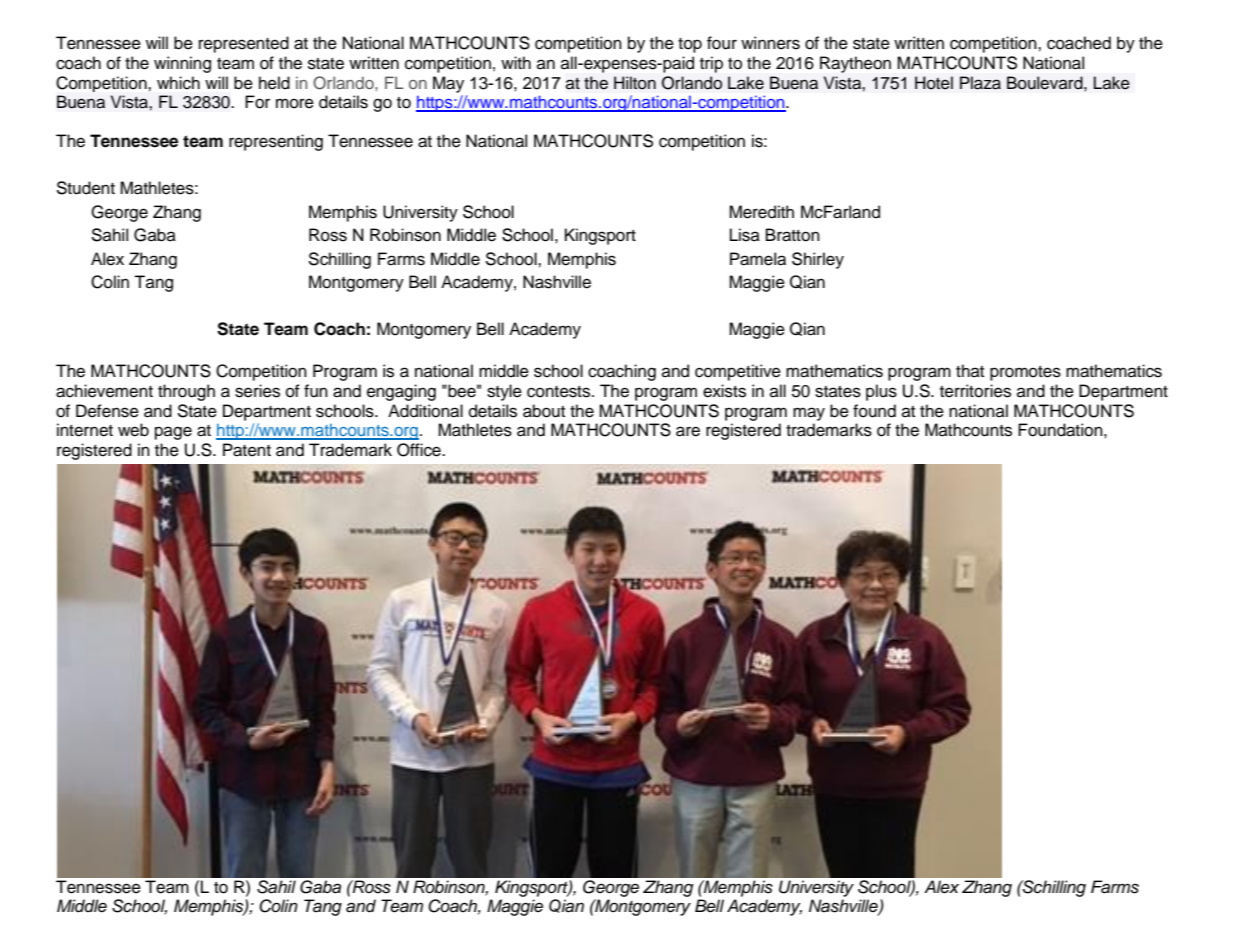  Describe the element at coordinates (745, 235) in the document. I see `Lisa` at that location.
